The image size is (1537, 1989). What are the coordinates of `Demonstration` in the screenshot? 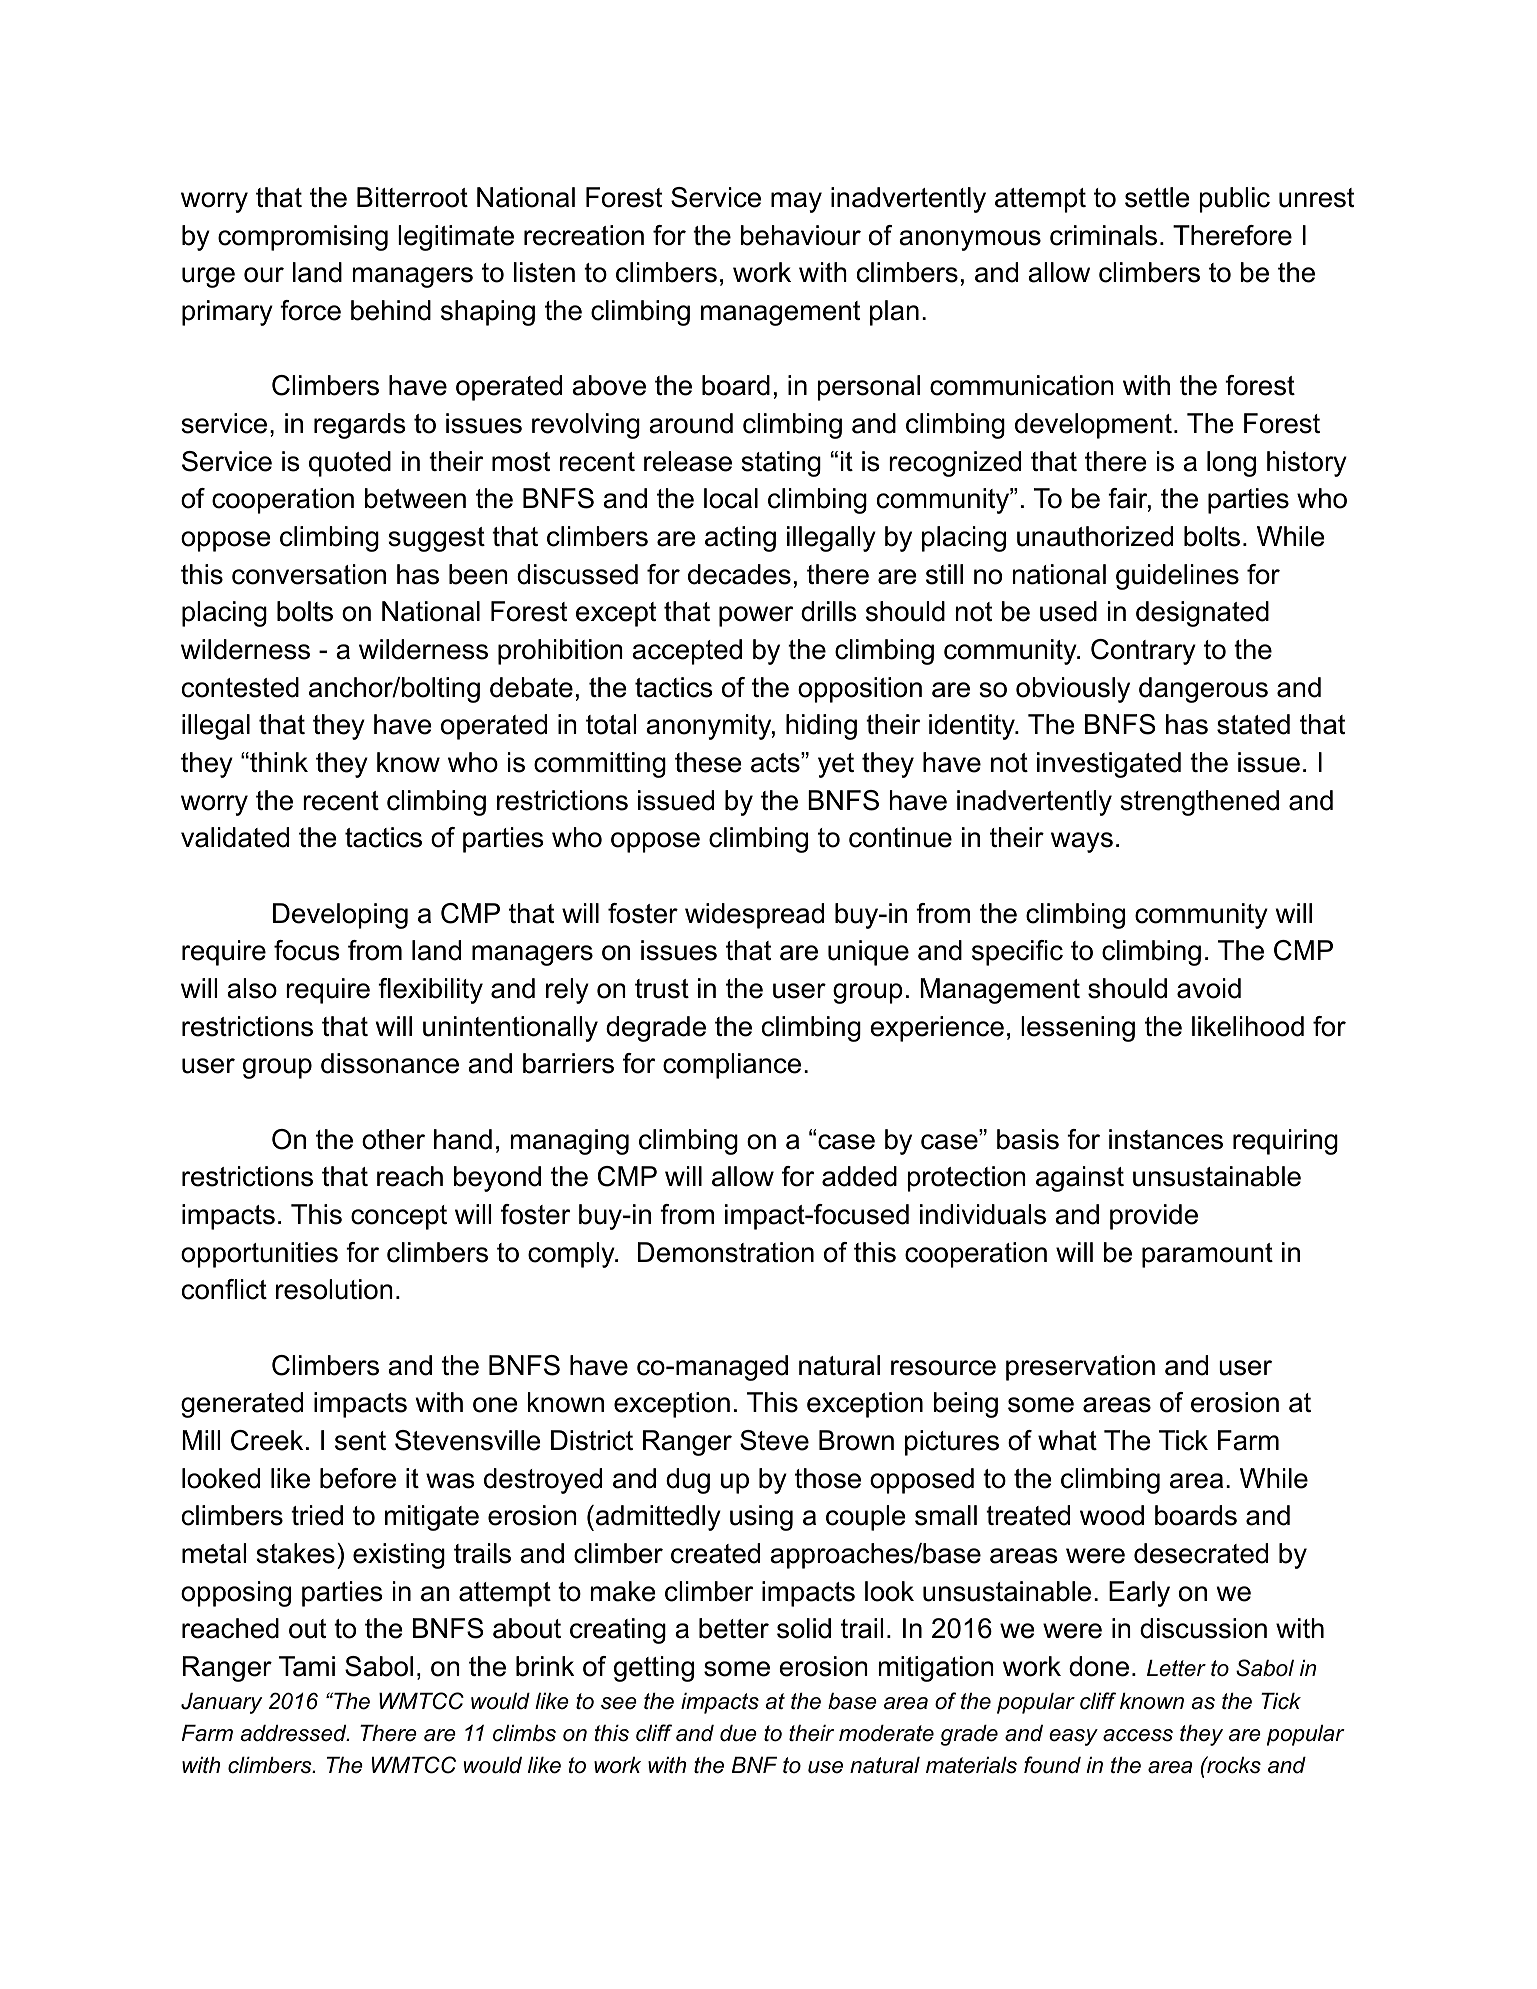 It's located at (726, 1252).
